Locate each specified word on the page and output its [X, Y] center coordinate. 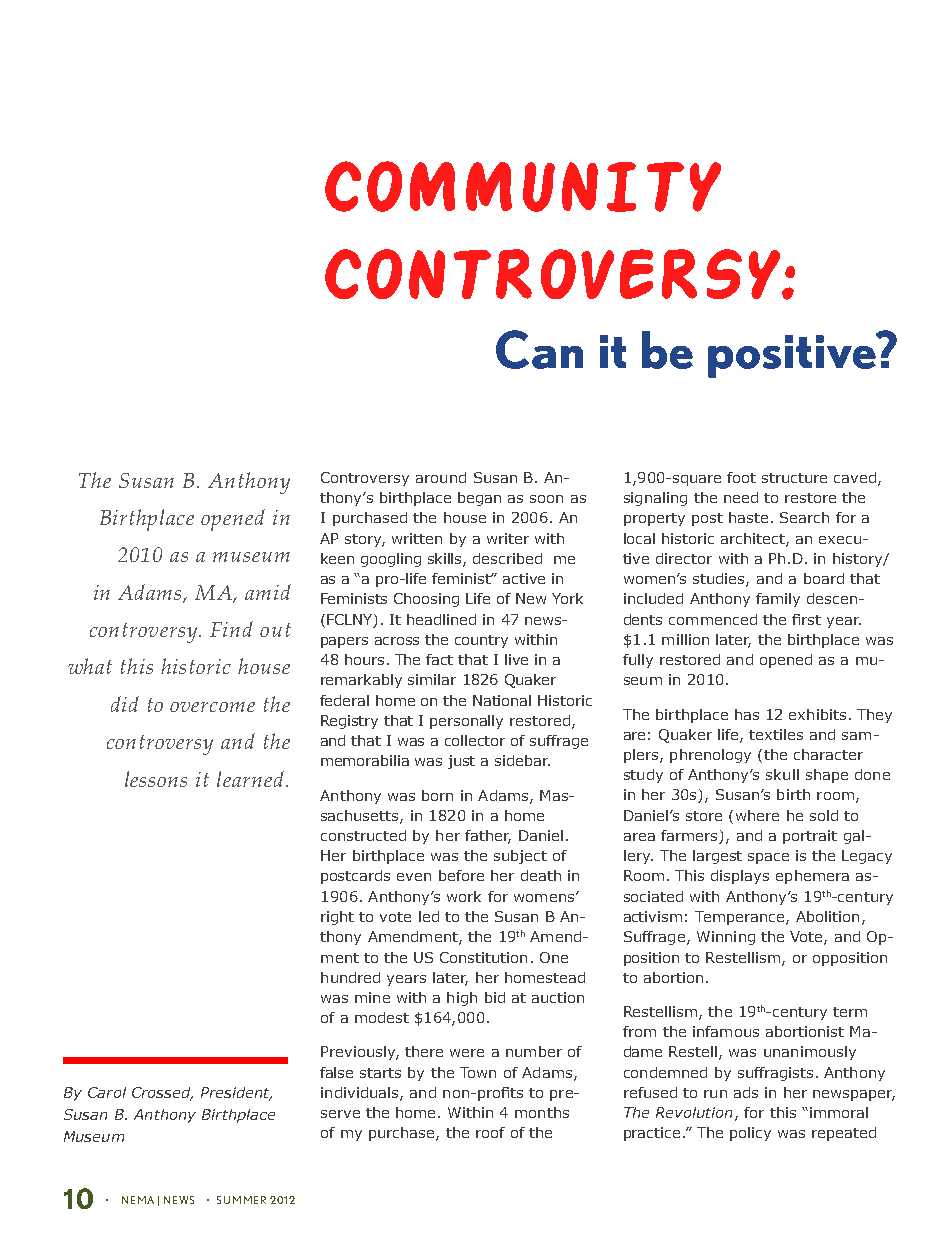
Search [804, 517]
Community [523, 186]
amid [268, 592]
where [757, 815]
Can [539, 349]
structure [794, 478]
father [488, 837]
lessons [156, 779]
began [479, 499]
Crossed [162, 1094]
